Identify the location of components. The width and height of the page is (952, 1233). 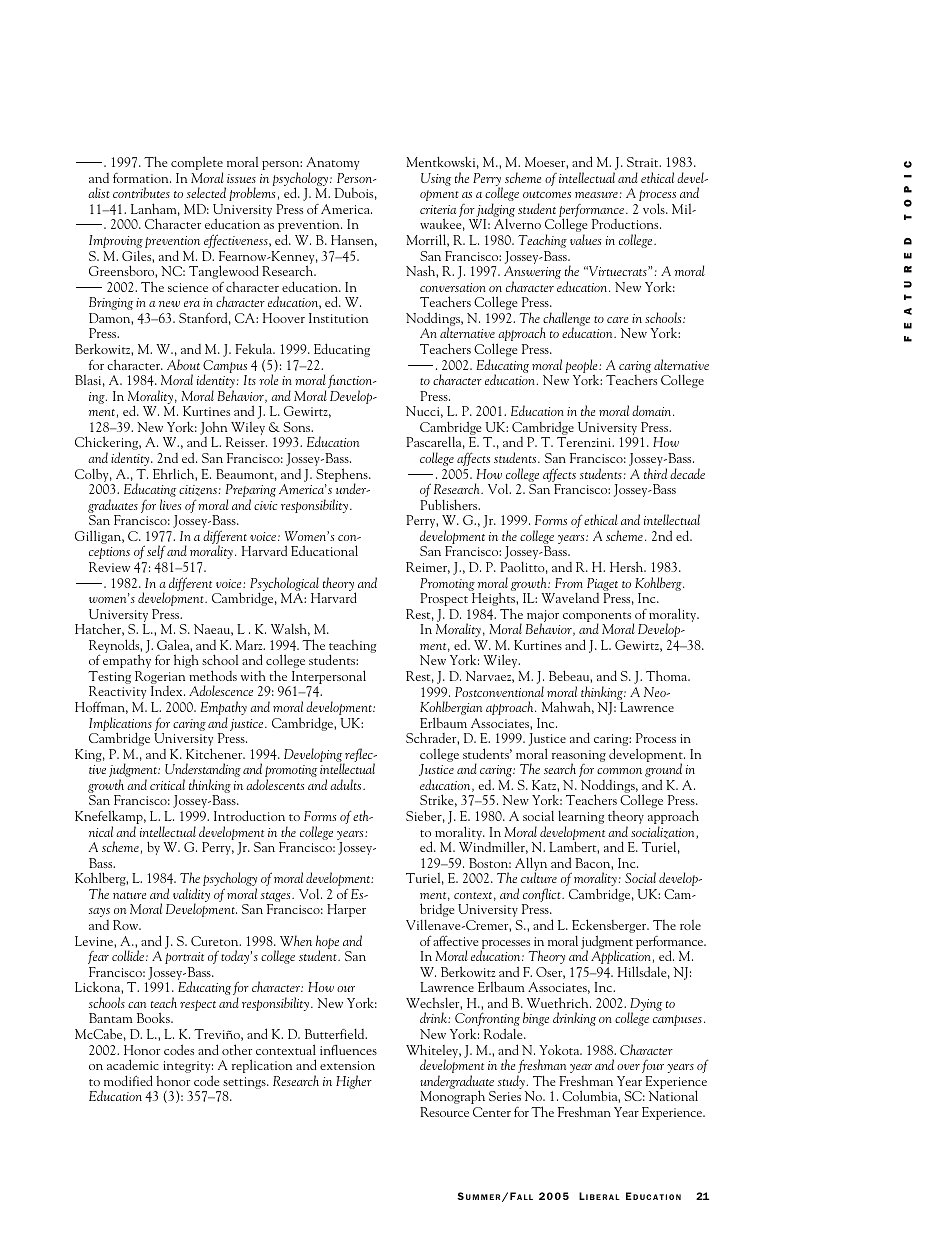
(598, 618).
